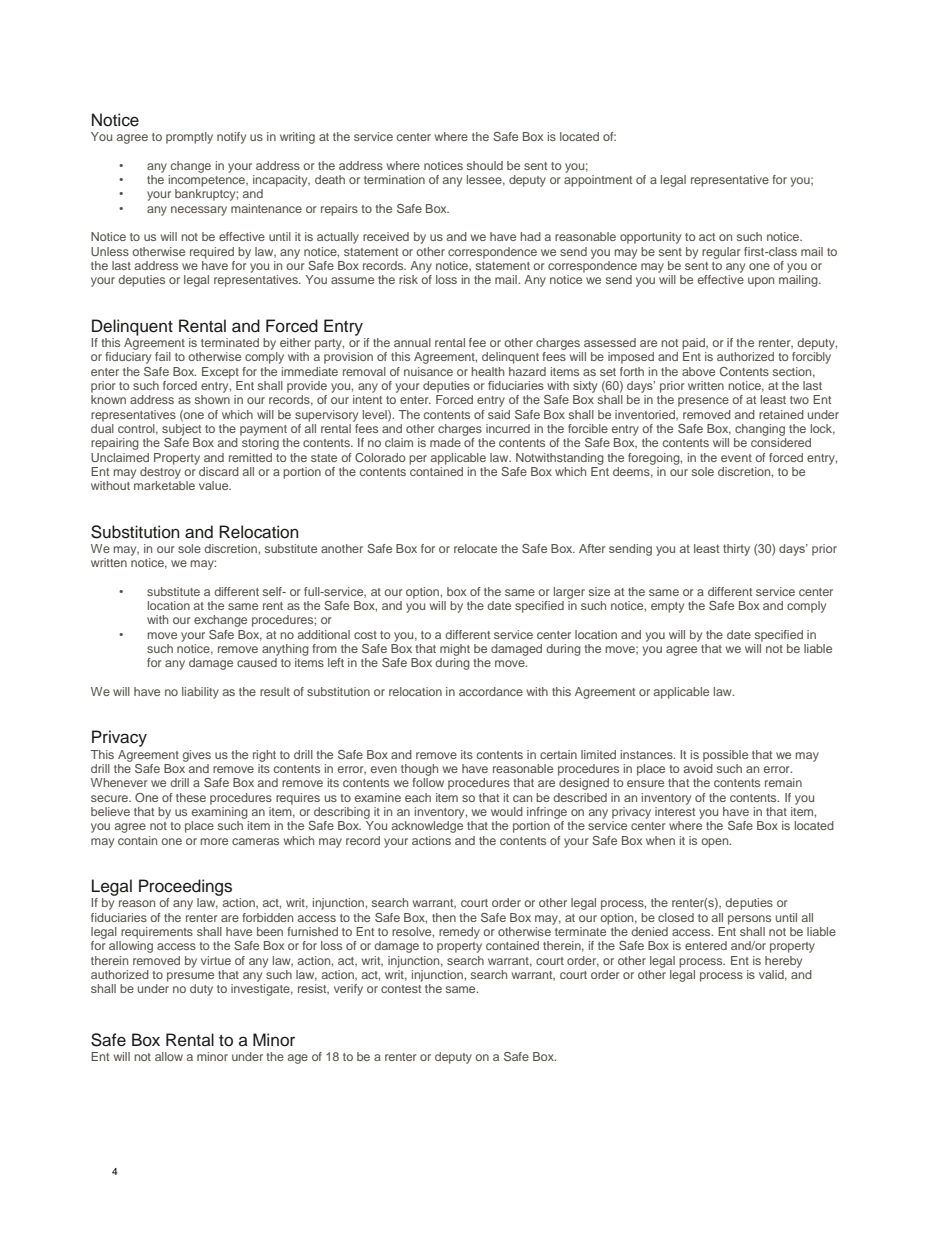 Image resolution: width=952 pixels, height=1233 pixels. What do you see at coordinates (215, 485) in the screenshot?
I see `value` at bounding box center [215, 485].
